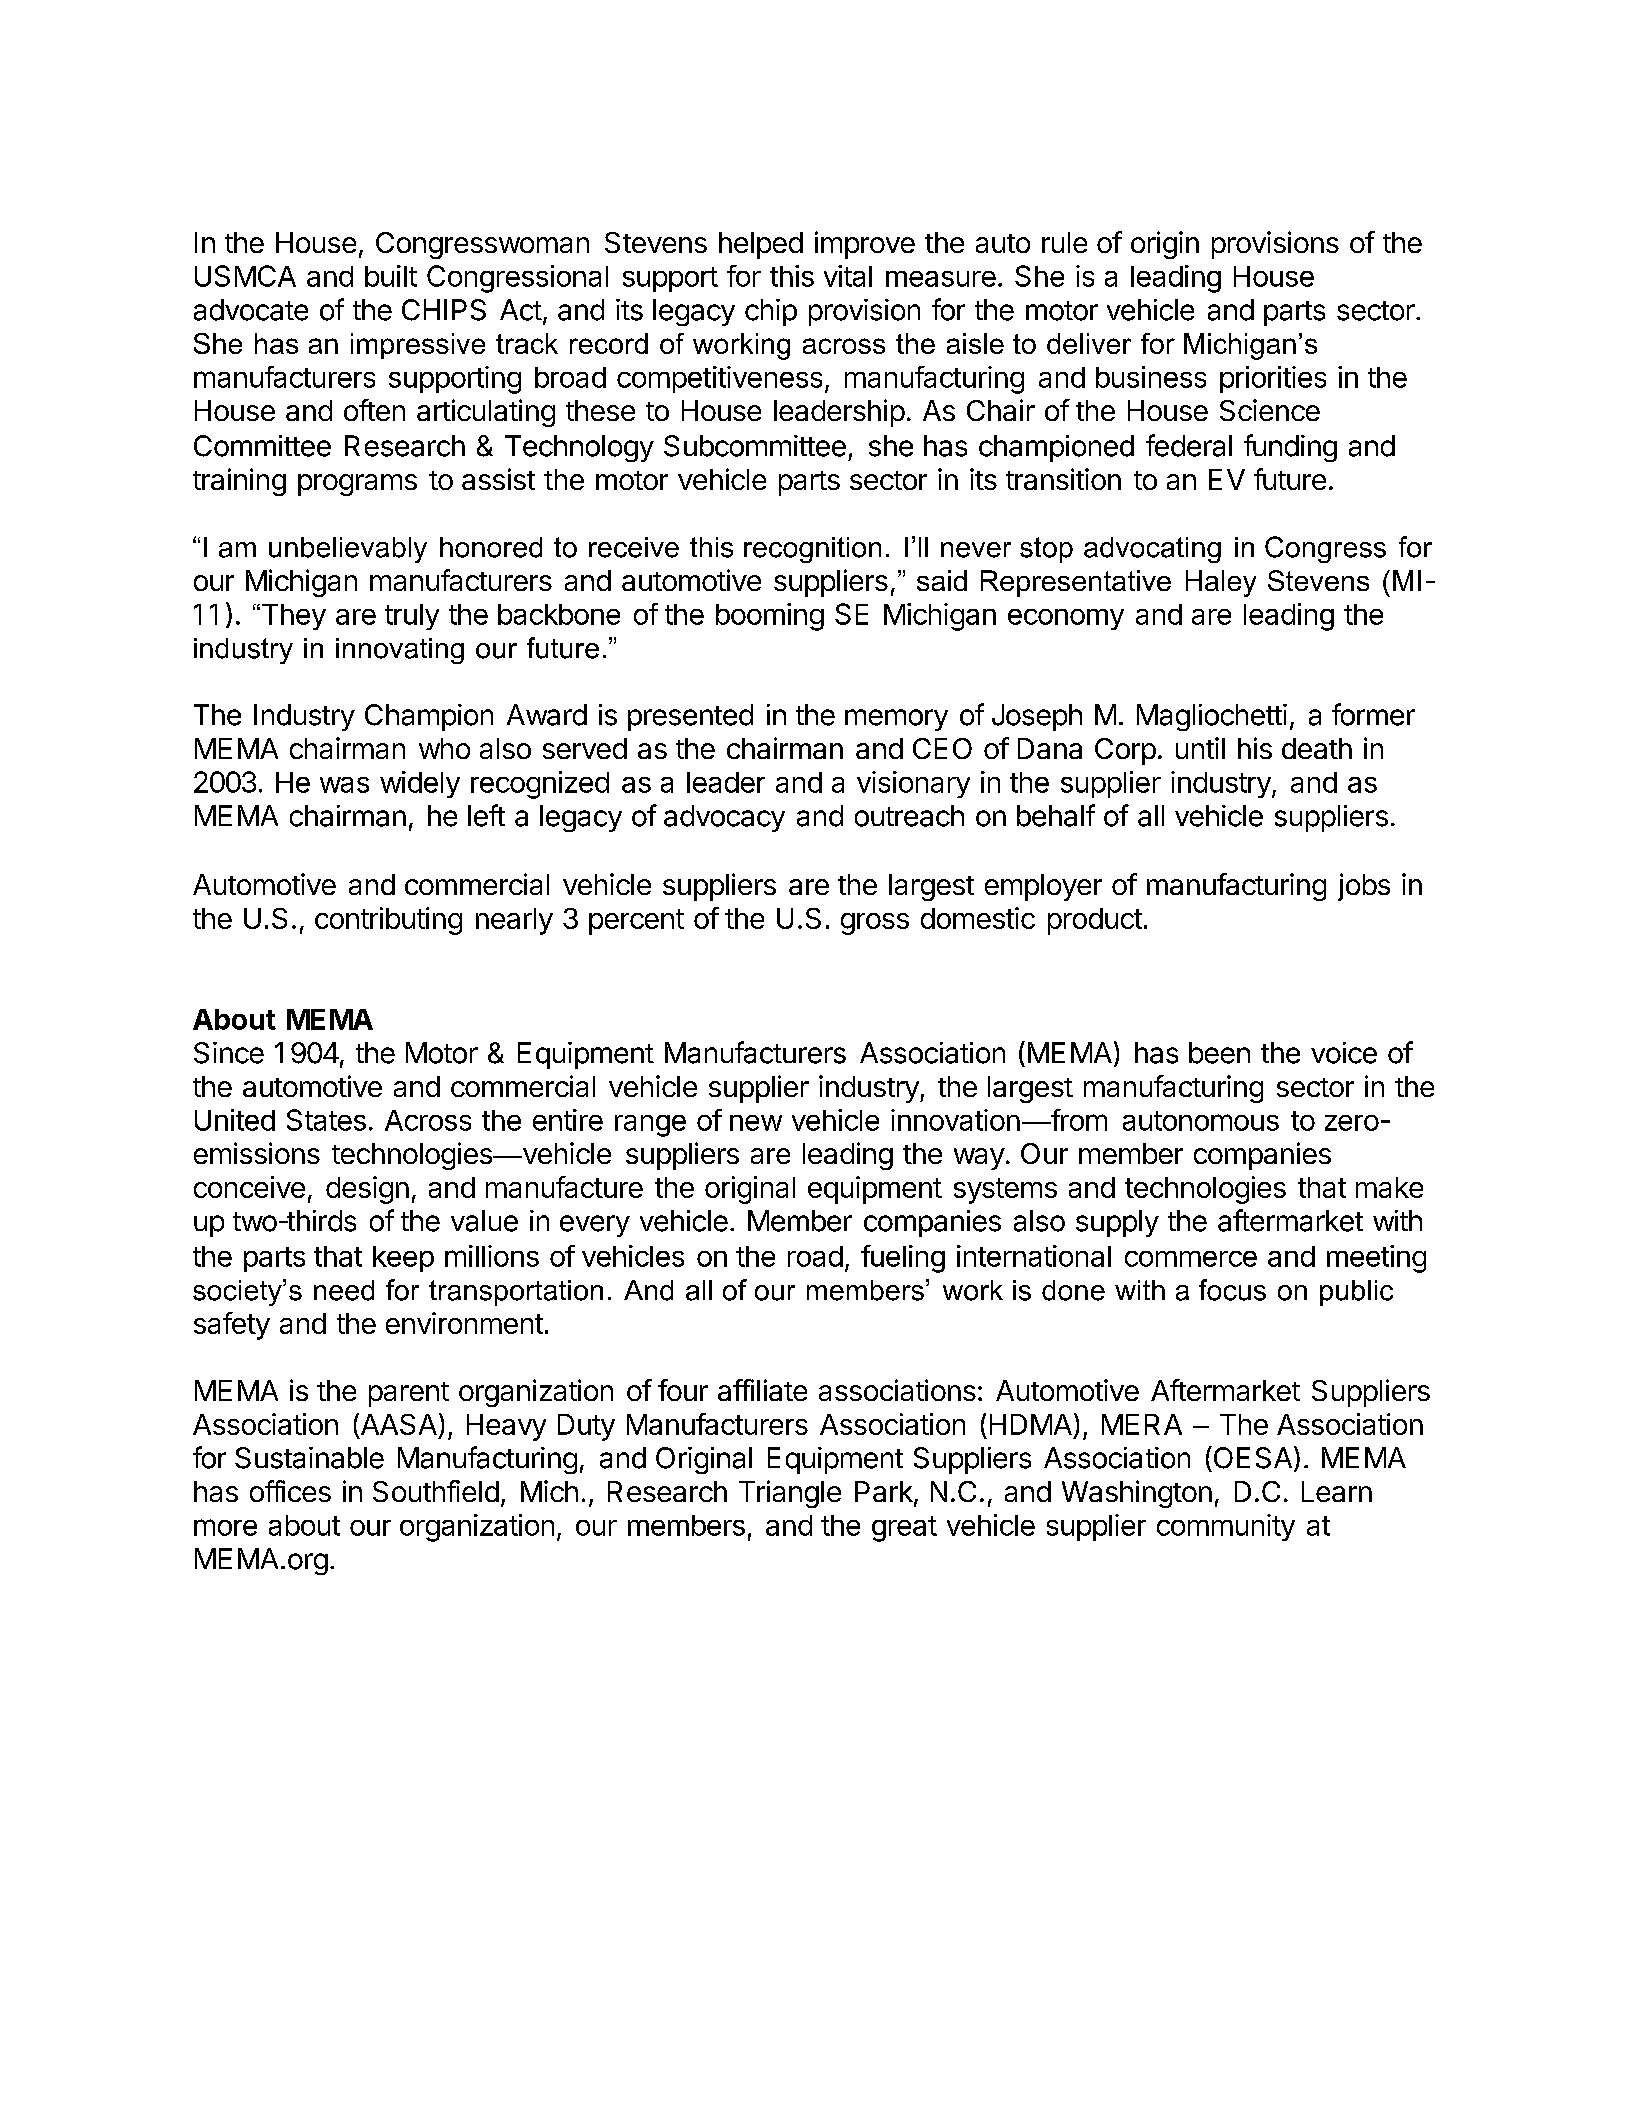  Describe the element at coordinates (1273, 379) in the document. I see `priorities` at that location.
